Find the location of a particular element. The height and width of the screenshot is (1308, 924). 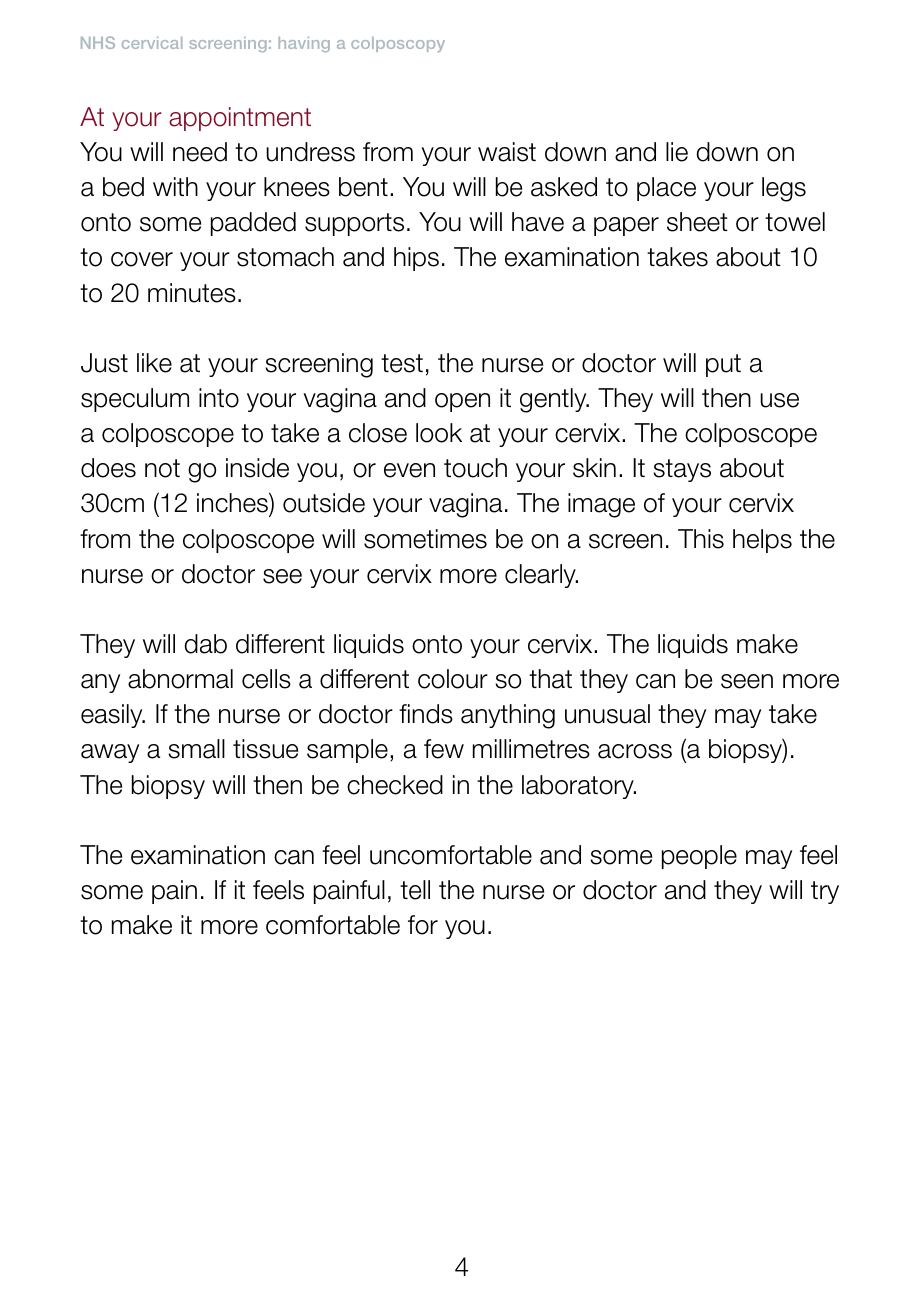

minutes is located at coordinates (192, 293).
